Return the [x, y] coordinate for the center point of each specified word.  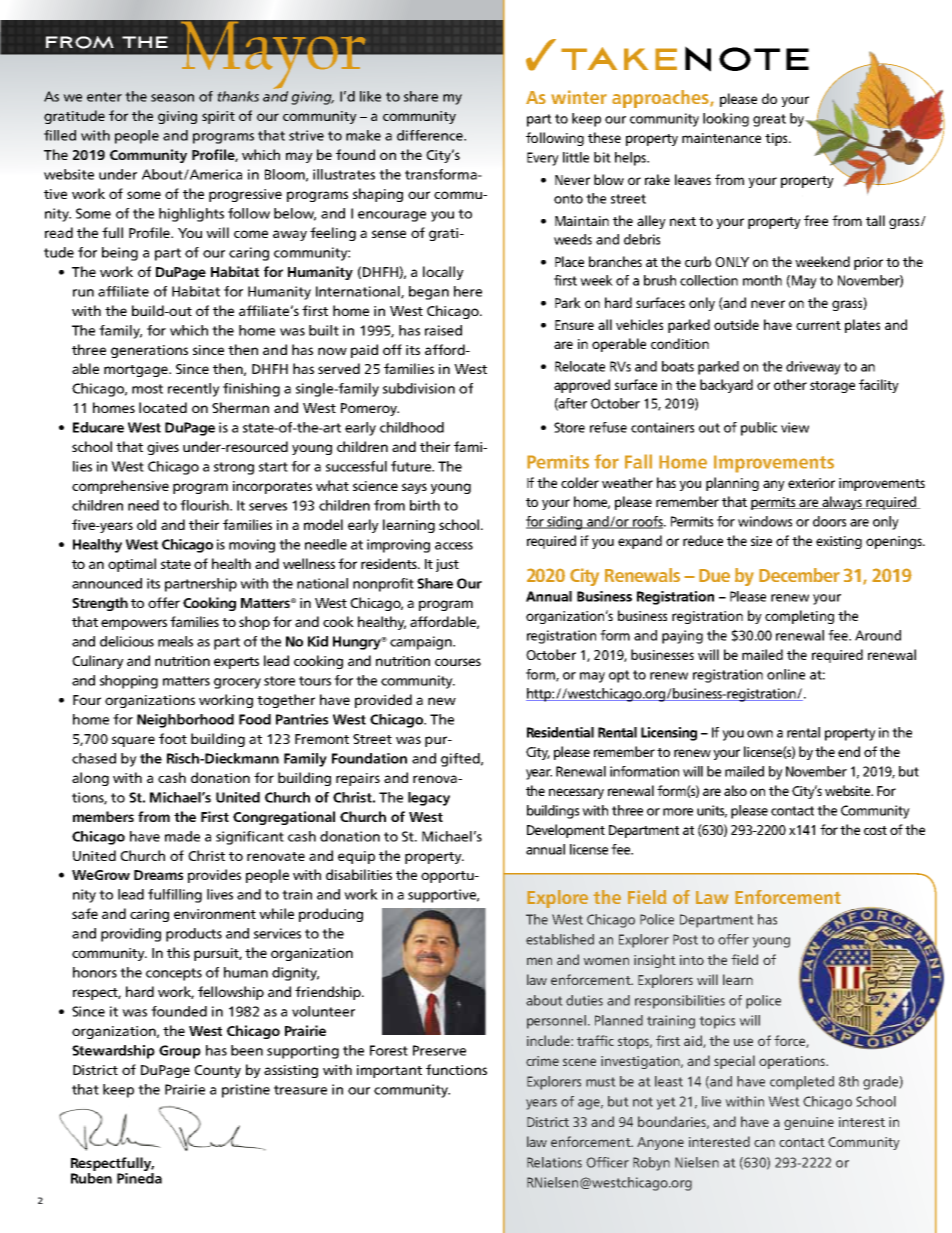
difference [431, 135]
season [172, 98]
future [412, 466]
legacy [429, 799]
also [735, 790]
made [182, 836]
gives [163, 448]
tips [777, 139]
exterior [811, 483]
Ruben [91, 1178]
